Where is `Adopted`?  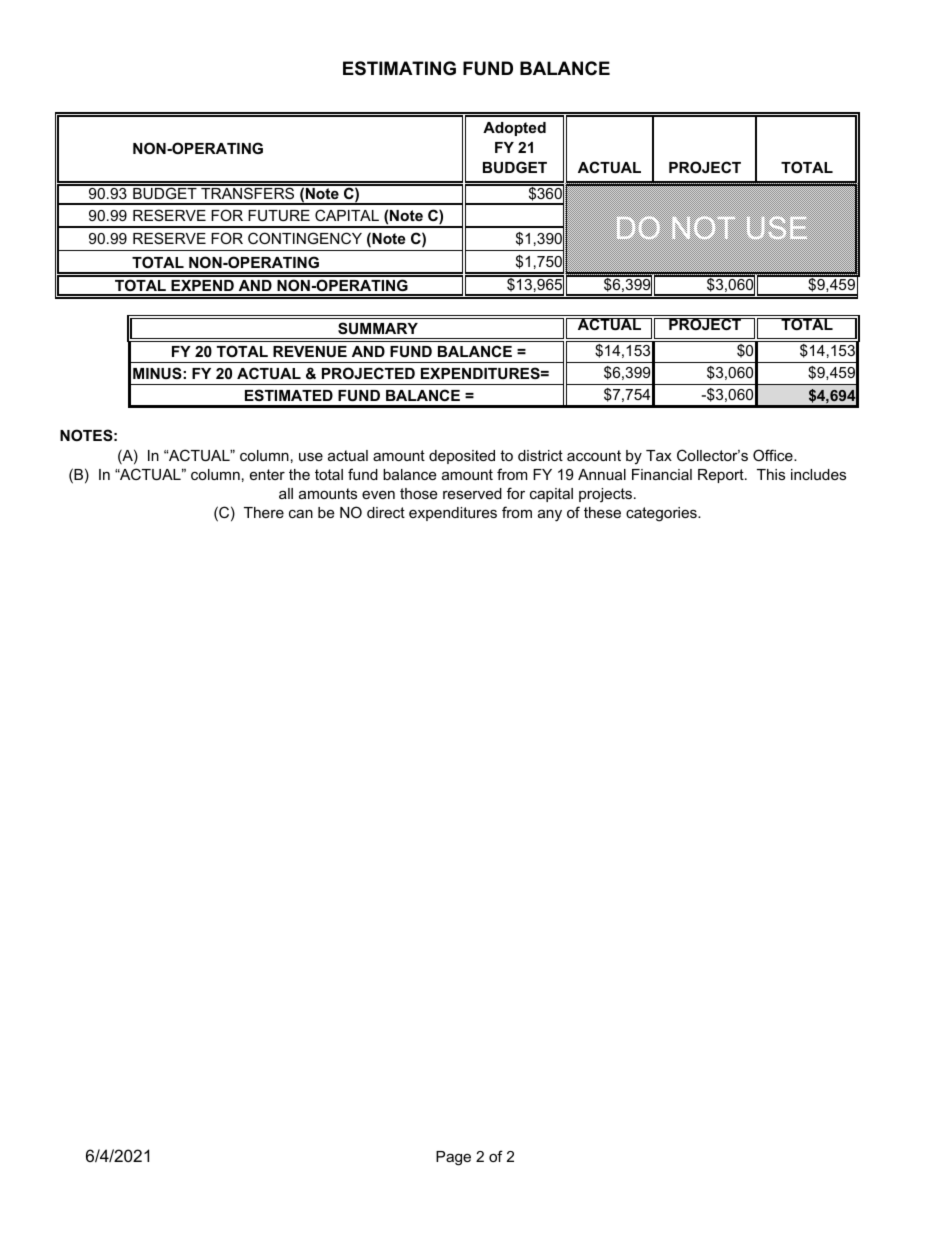
Adopted is located at coordinates (514, 129).
